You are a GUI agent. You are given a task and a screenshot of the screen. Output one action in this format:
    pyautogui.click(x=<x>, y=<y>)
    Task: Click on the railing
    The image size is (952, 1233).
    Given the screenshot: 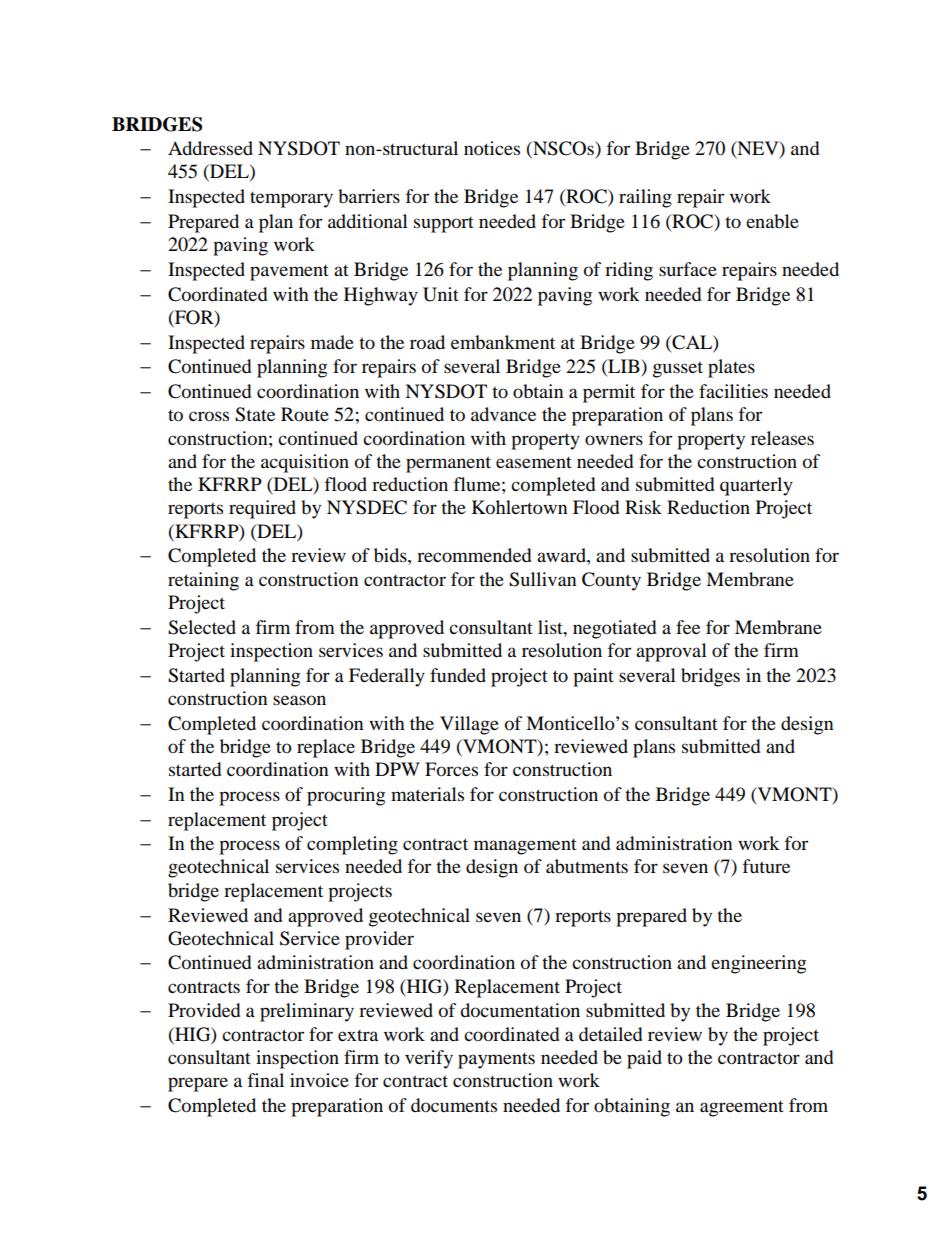 What is the action you would take?
    pyautogui.click(x=645, y=198)
